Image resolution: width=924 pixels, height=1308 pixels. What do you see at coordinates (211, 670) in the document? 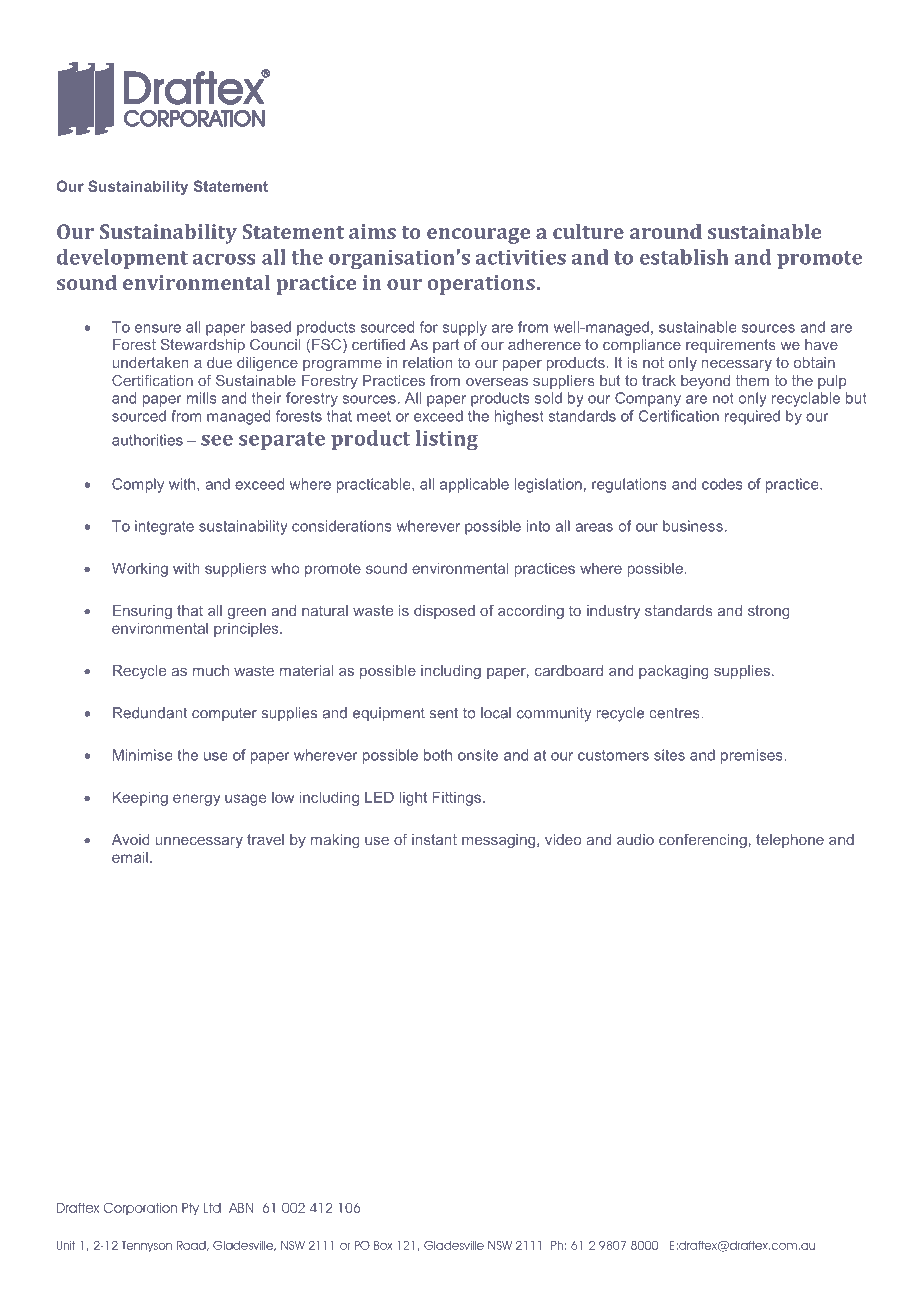
I see `much` at bounding box center [211, 670].
